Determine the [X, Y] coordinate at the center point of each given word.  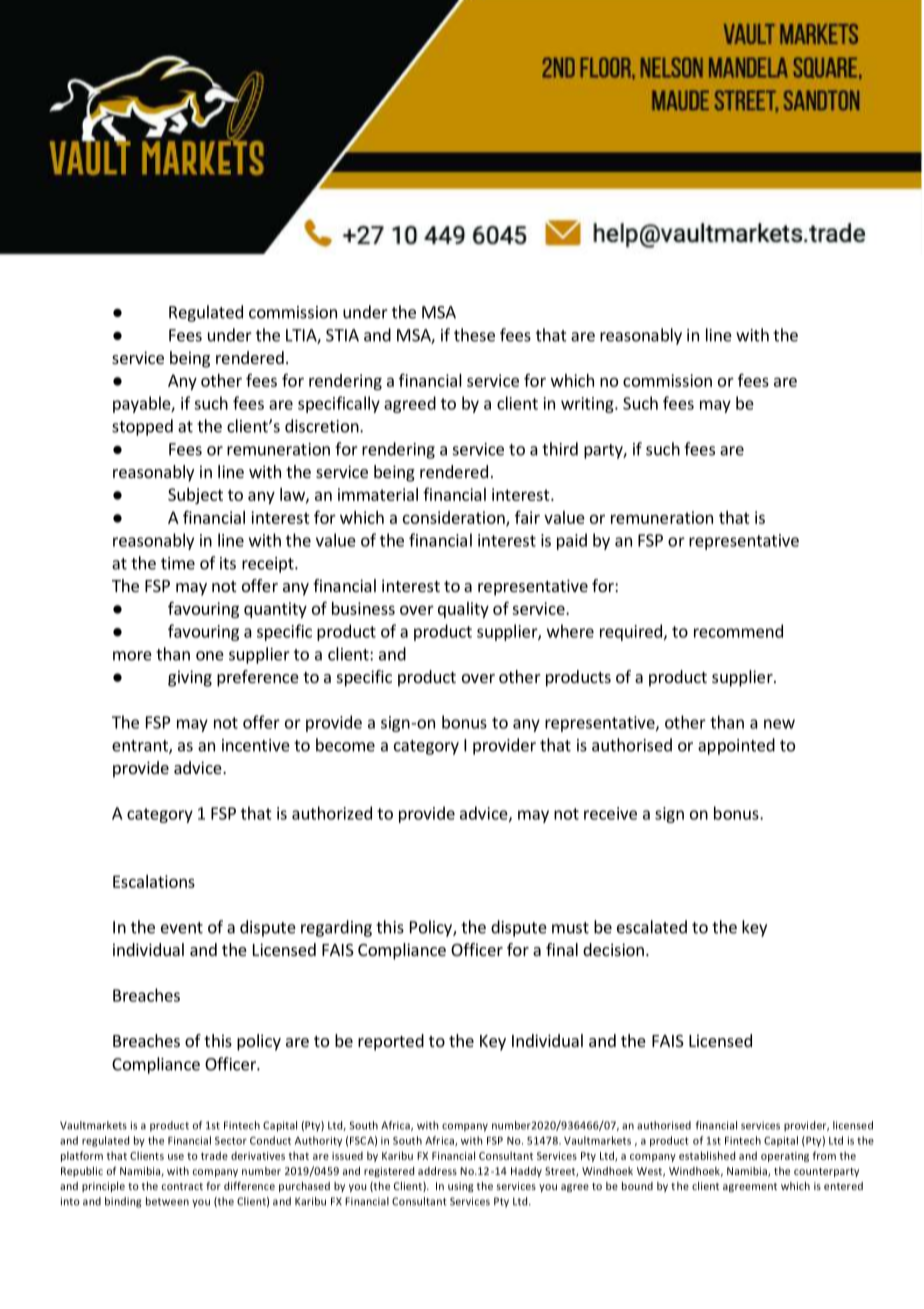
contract [182, 1186]
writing [588, 405]
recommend [738, 631]
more [132, 656]
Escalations [154, 881]
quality [463, 610]
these [474, 335]
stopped [142, 427]
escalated [652, 927]
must [570, 928]
